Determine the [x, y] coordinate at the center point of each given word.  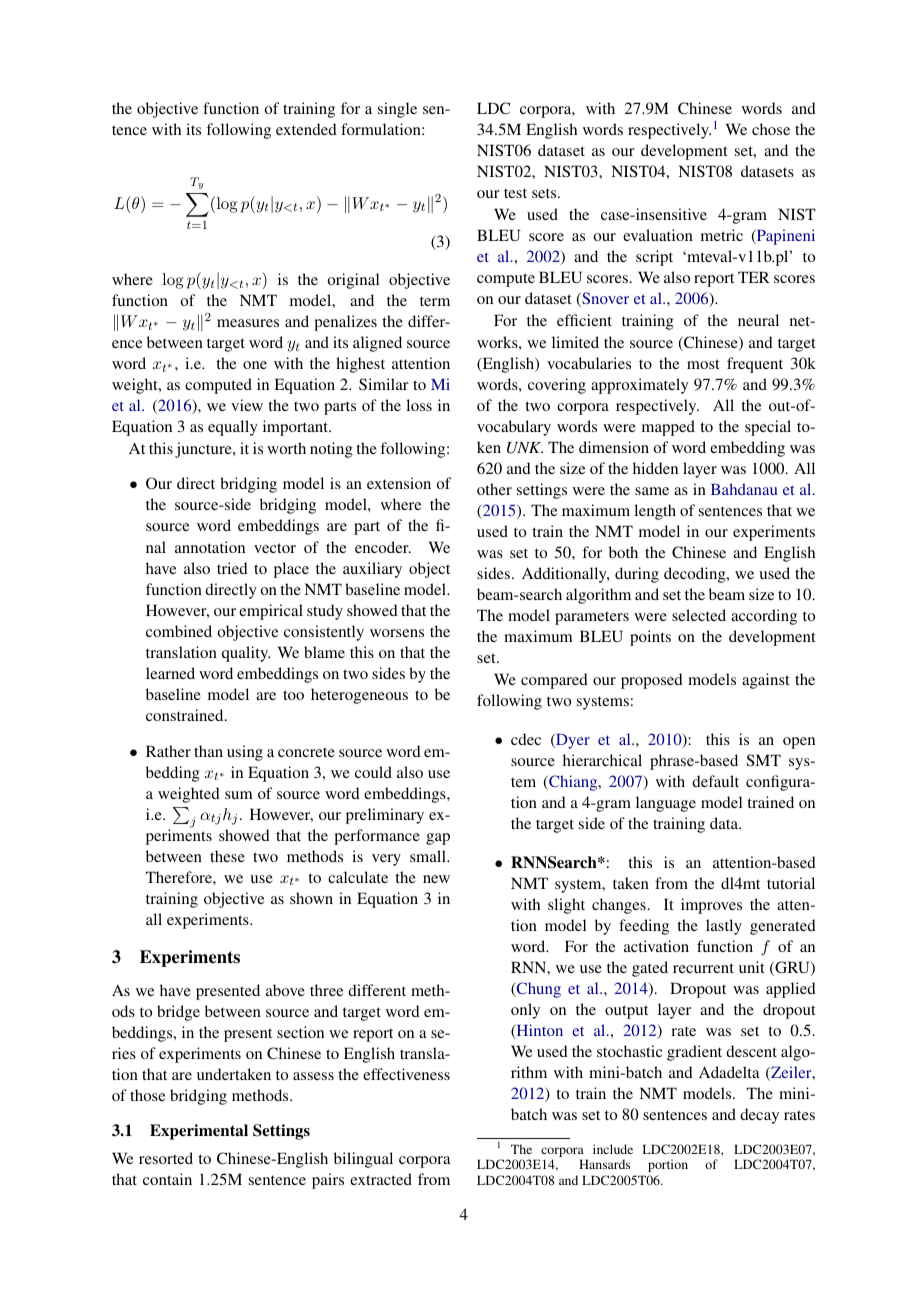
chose [771, 129]
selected [699, 615]
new [436, 879]
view [247, 405]
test [515, 193]
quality [246, 654]
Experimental [199, 1132]
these [227, 856]
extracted [381, 1179]
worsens [397, 633]
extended [306, 129]
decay [759, 1116]
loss [419, 405]
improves [711, 906]
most [703, 364]
